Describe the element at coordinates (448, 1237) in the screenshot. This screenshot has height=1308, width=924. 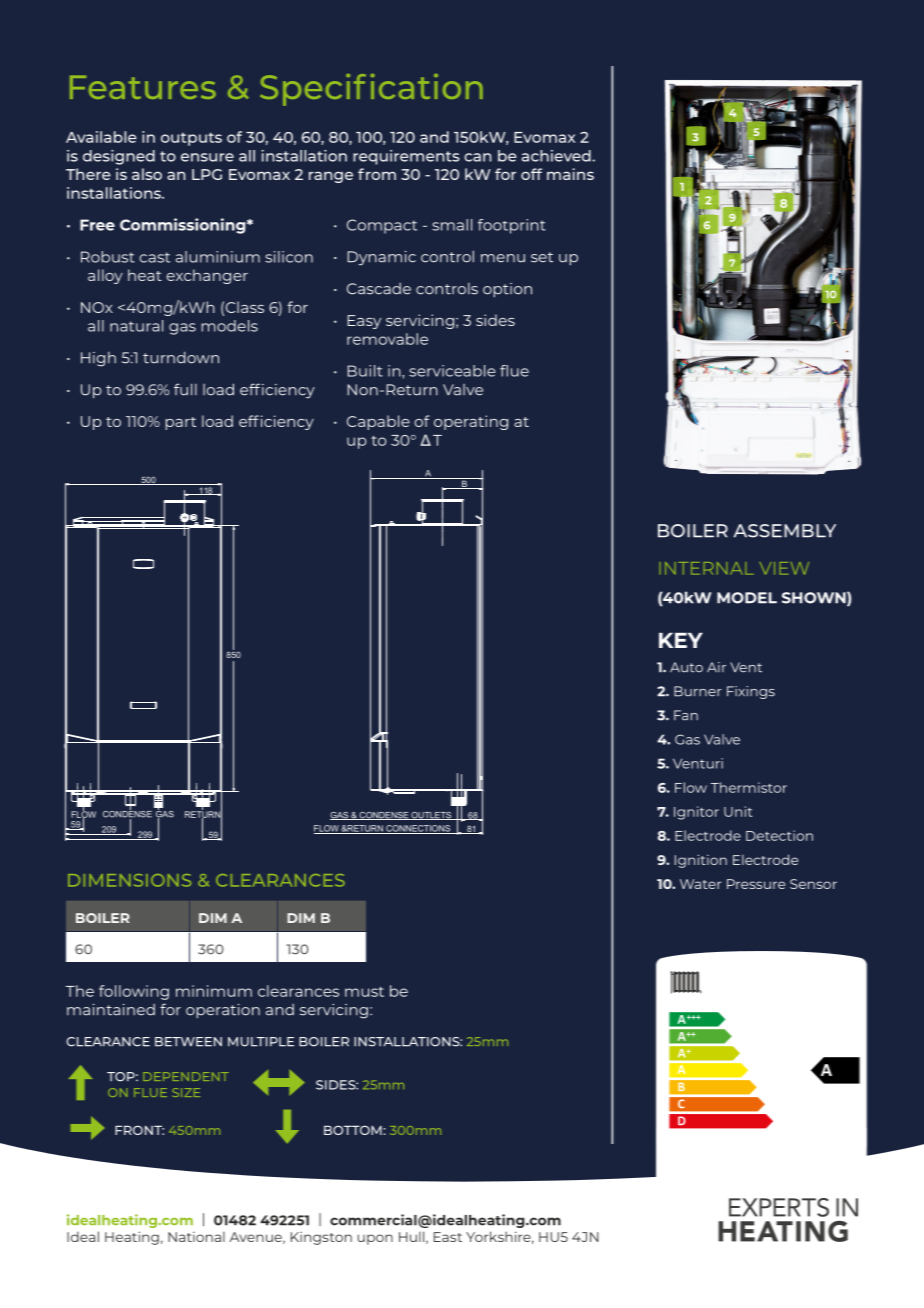
I see `East` at that location.
